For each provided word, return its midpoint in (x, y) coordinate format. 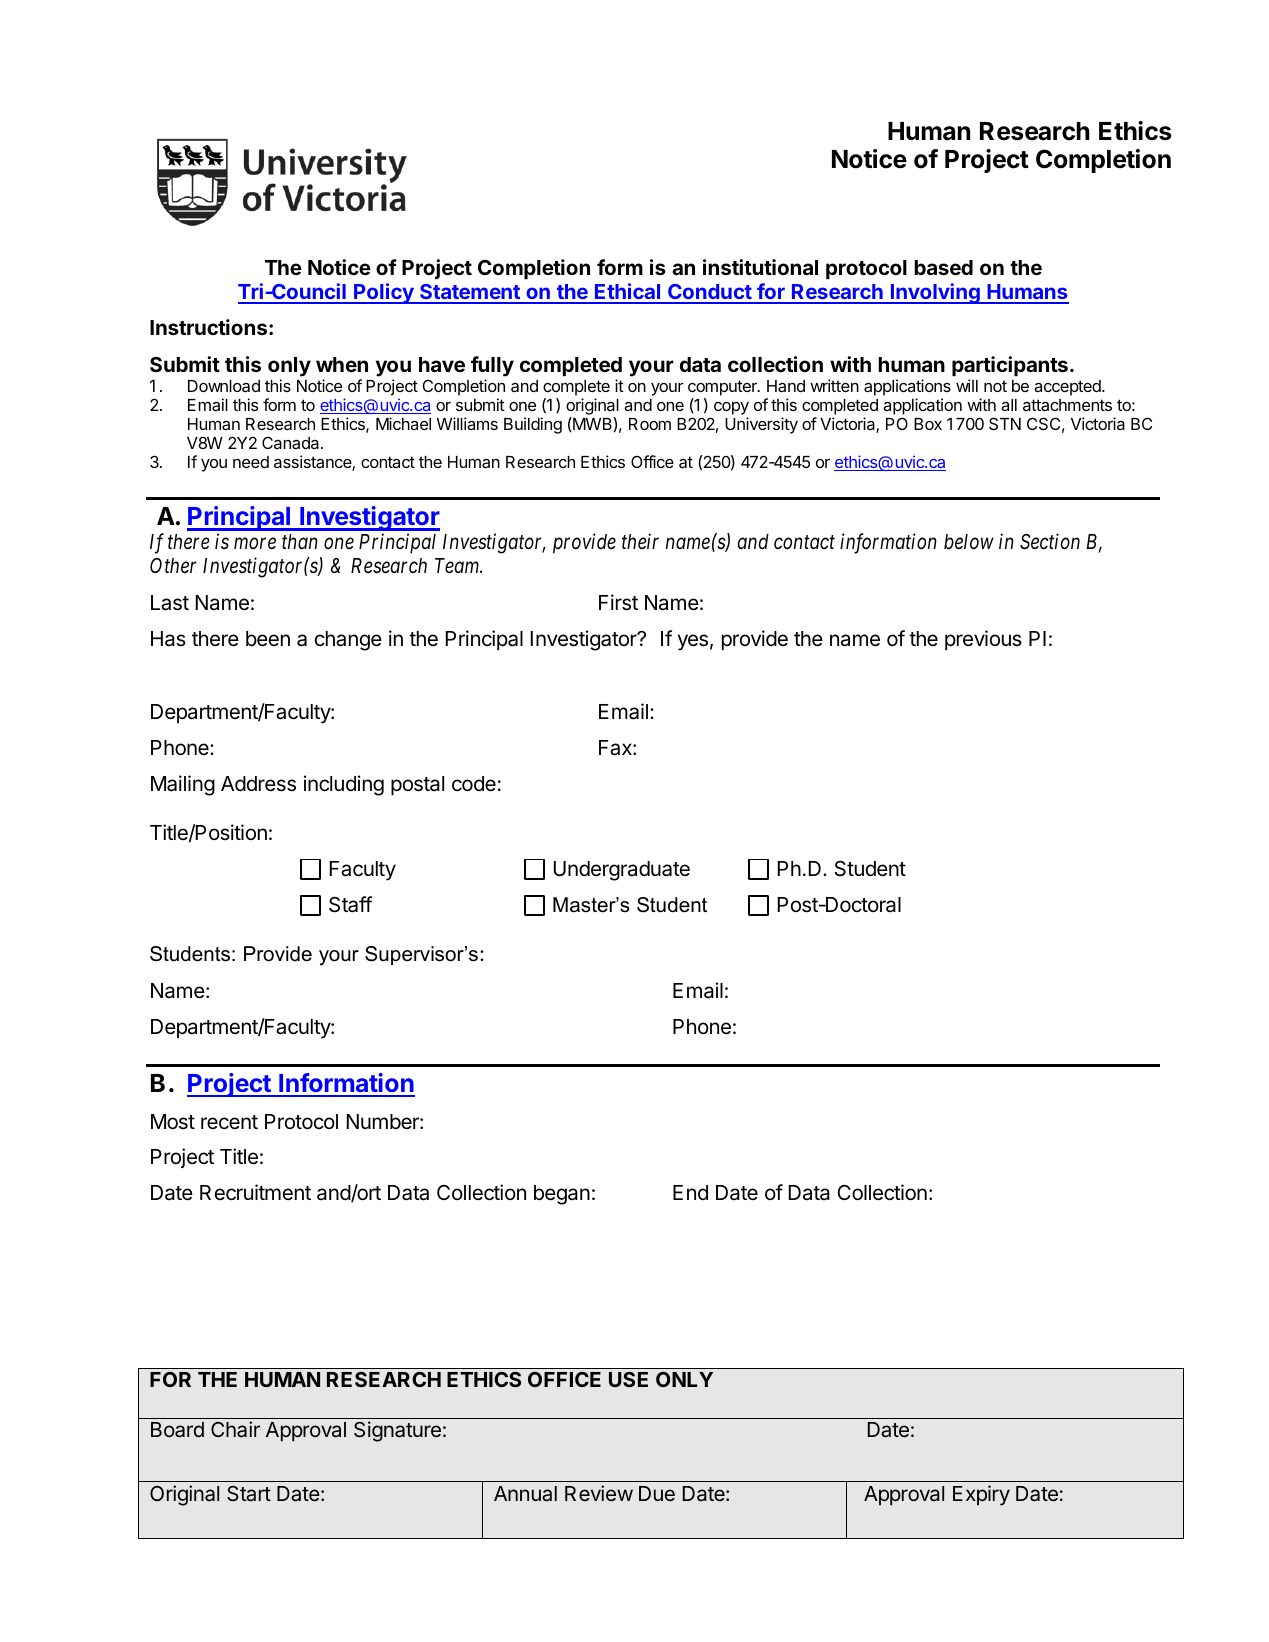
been (268, 639)
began (562, 1195)
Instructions (210, 327)
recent (229, 1122)
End (690, 1192)
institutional (760, 267)
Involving (935, 293)
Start (249, 1494)
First (618, 602)
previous (983, 640)
